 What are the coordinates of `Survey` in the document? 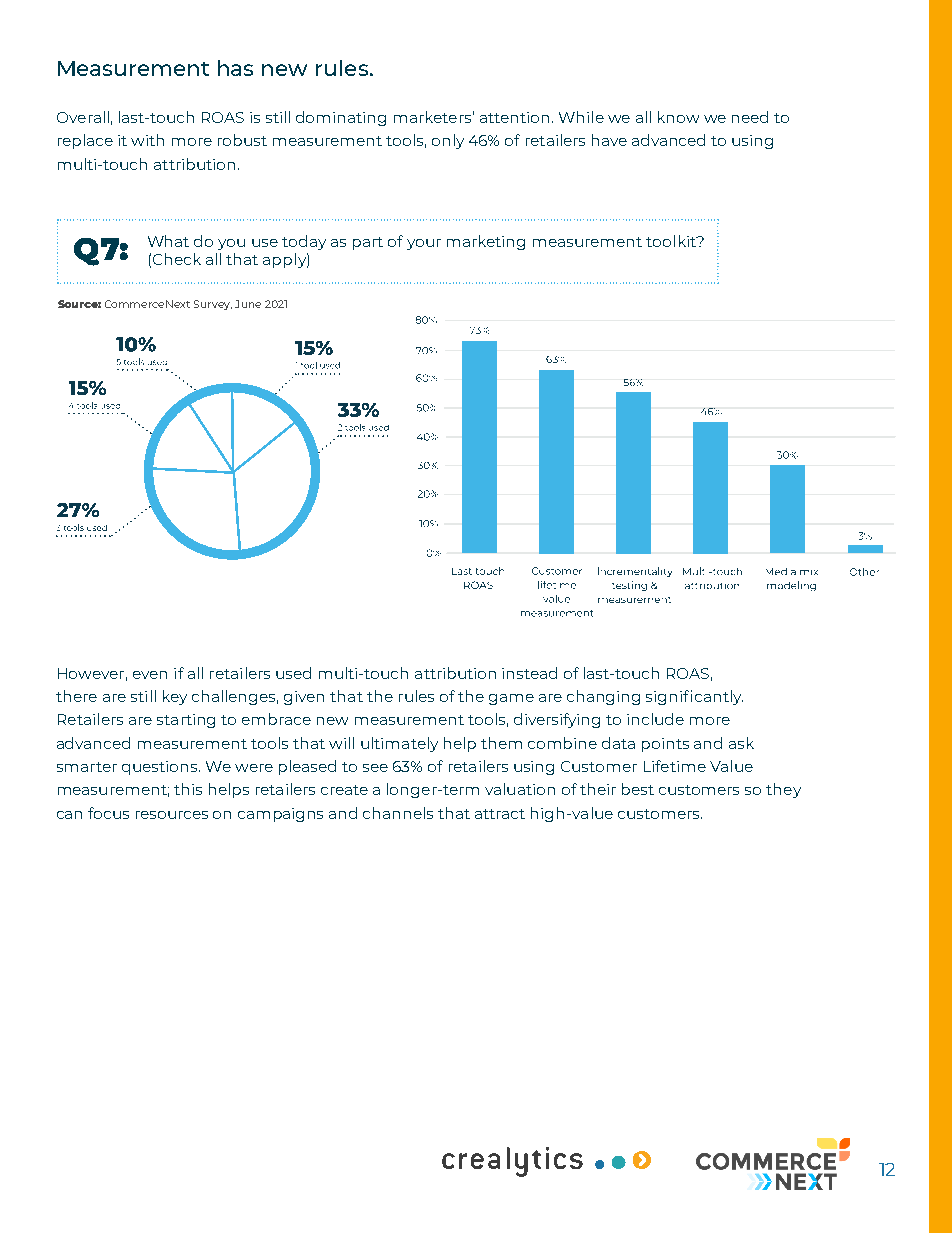 It's located at (213, 305).
